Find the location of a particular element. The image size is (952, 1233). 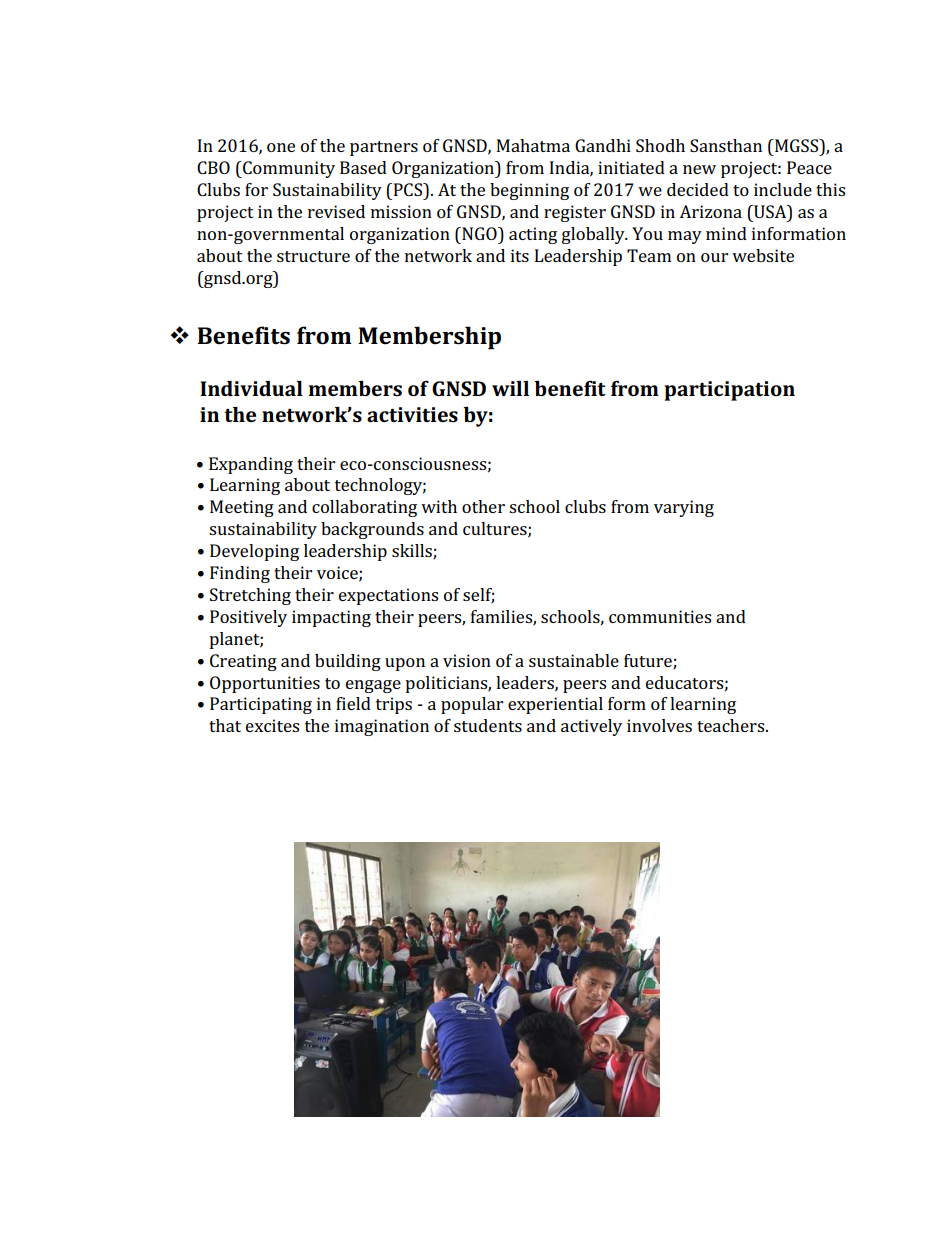

Peace is located at coordinates (809, 167).
